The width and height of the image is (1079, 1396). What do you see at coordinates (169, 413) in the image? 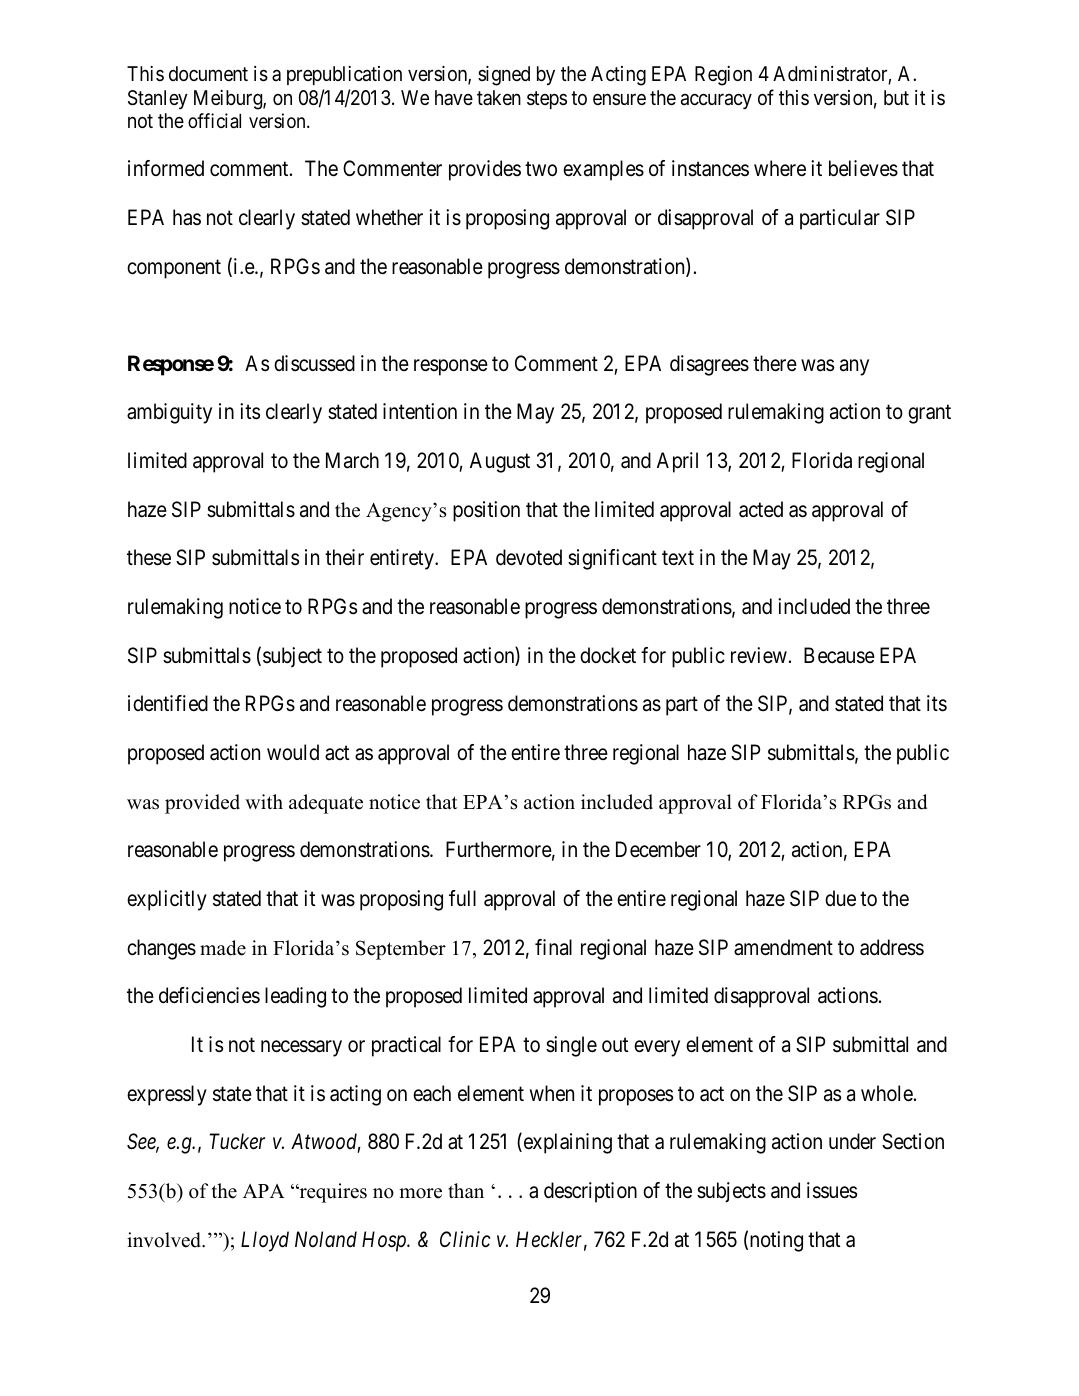
I see `ambiguity` at bounding box center [169, 413].
